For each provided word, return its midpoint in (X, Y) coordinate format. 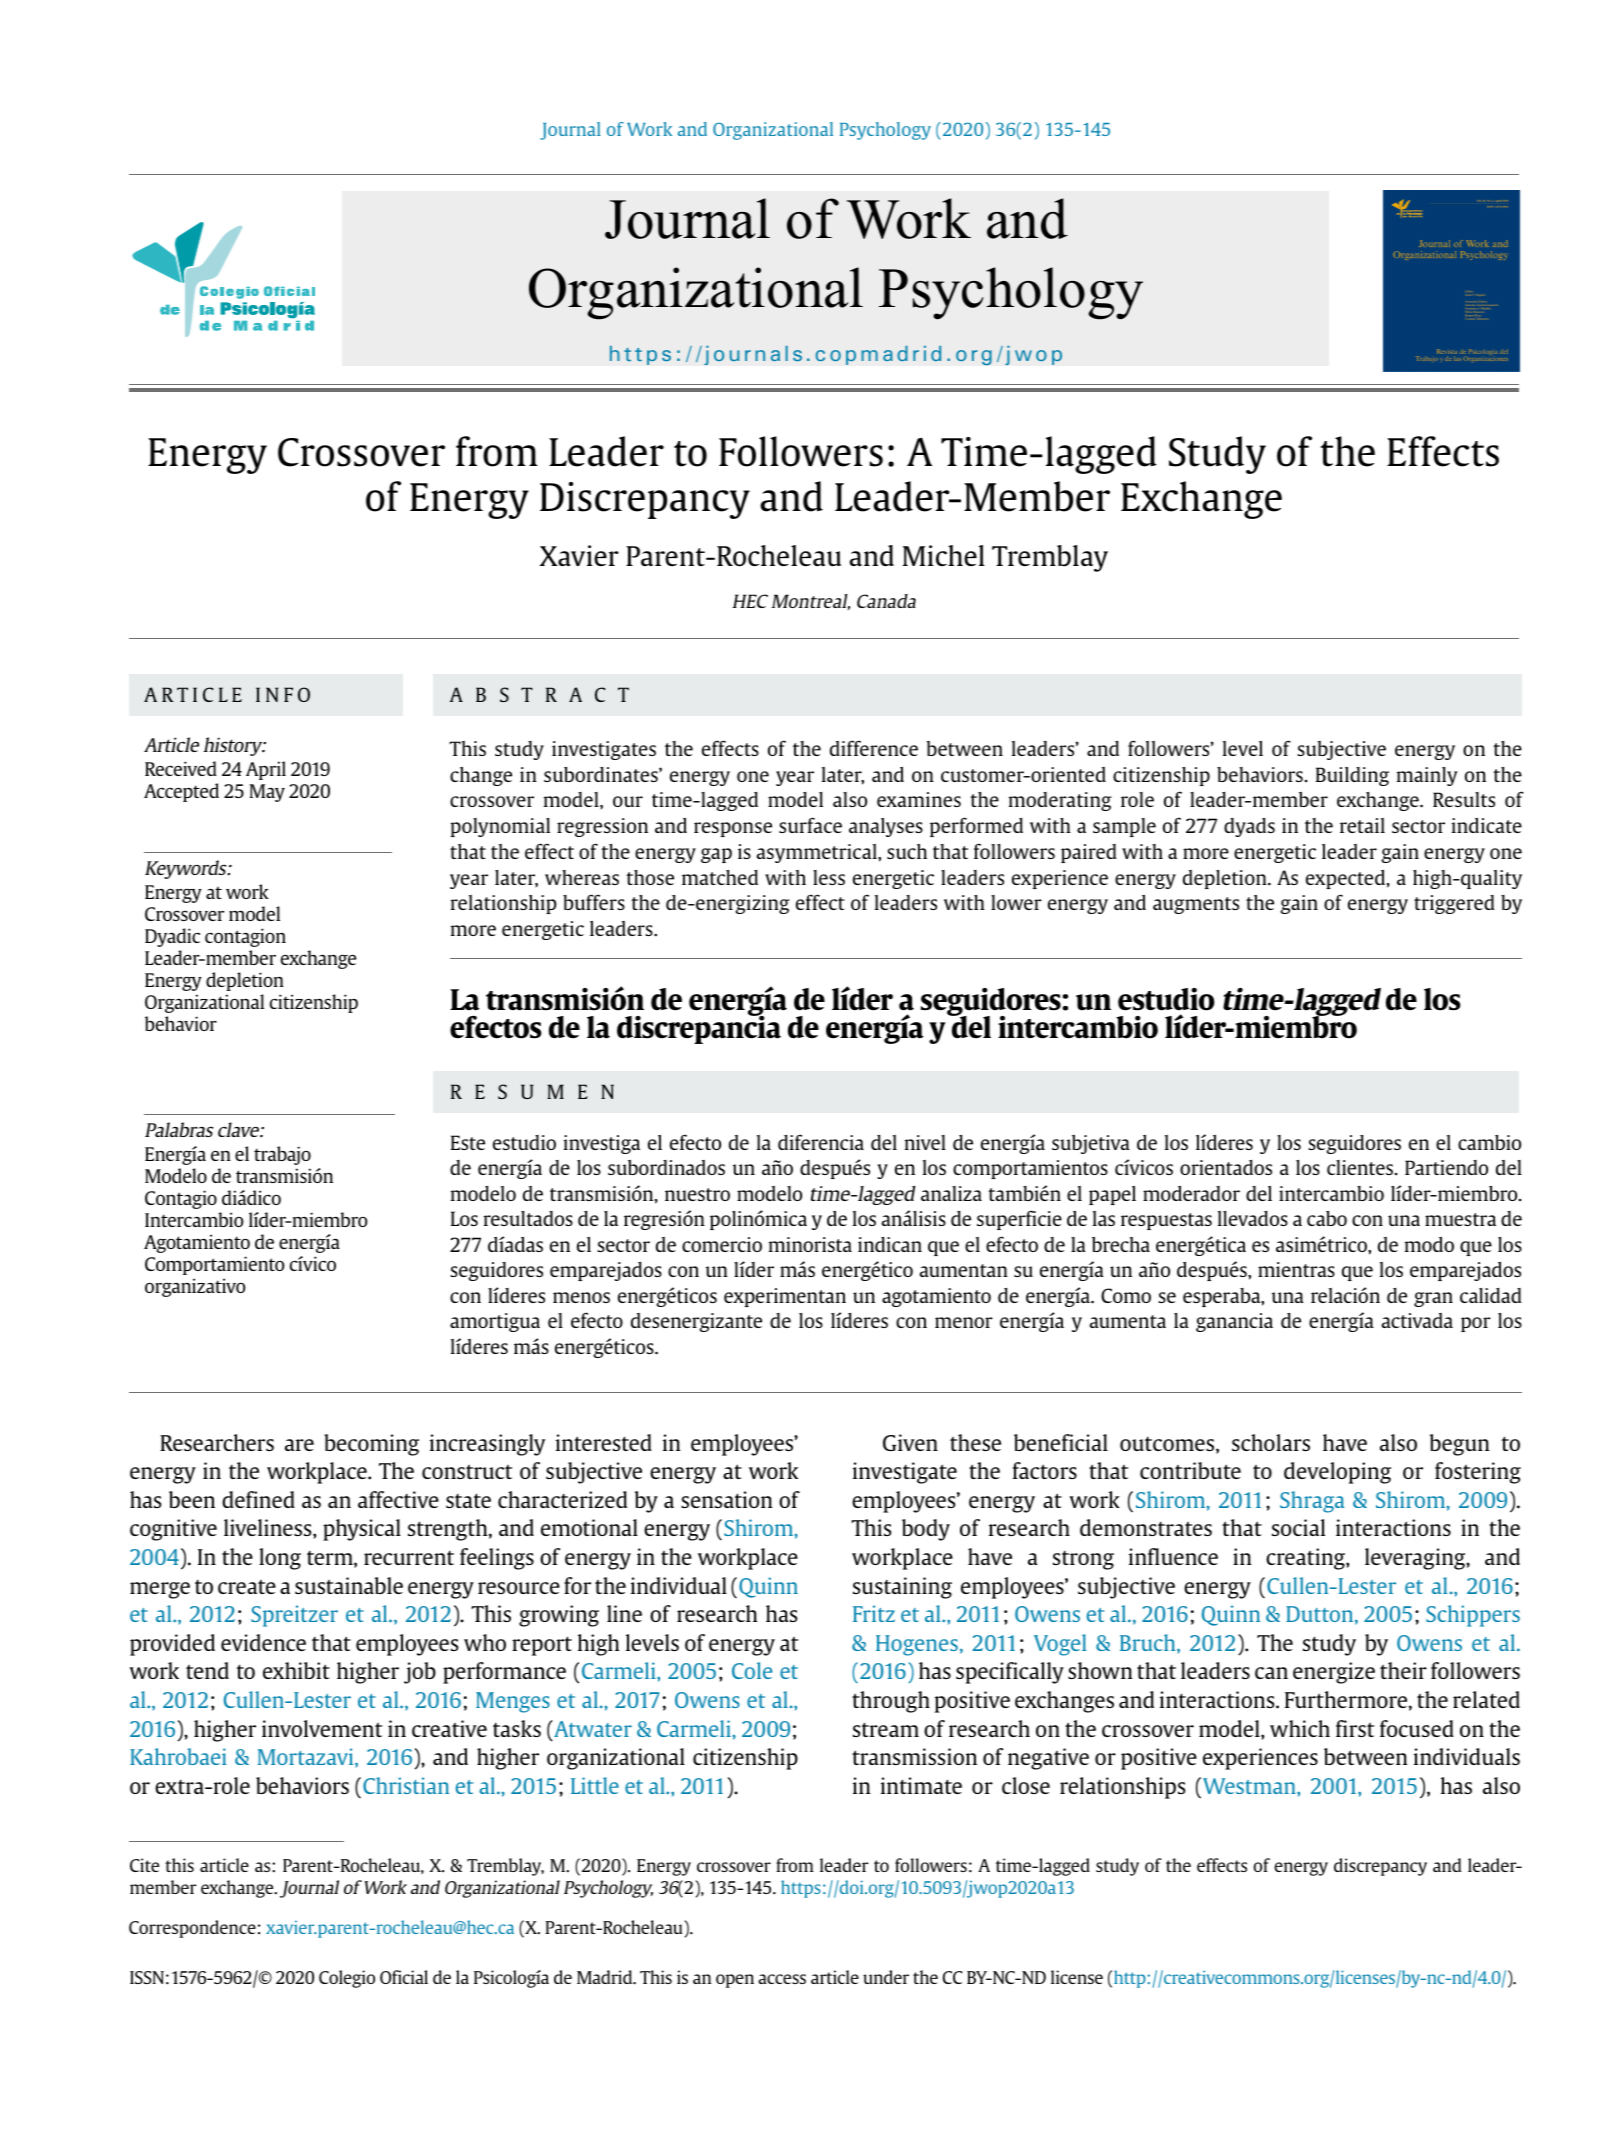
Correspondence (192, 1929)
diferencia (821, 1142)
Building (1352, 776)
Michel (944, 555)
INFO (283, 694)
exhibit (296, 1670)
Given (910, 1442)
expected (1345, 879)
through (891, 1702)
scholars (1271, 1442)
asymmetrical (817, 853)
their (1403, 1670)
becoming (371, 1445)
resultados (528, 1218)
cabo (1327, 1218)
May (267, 793)
